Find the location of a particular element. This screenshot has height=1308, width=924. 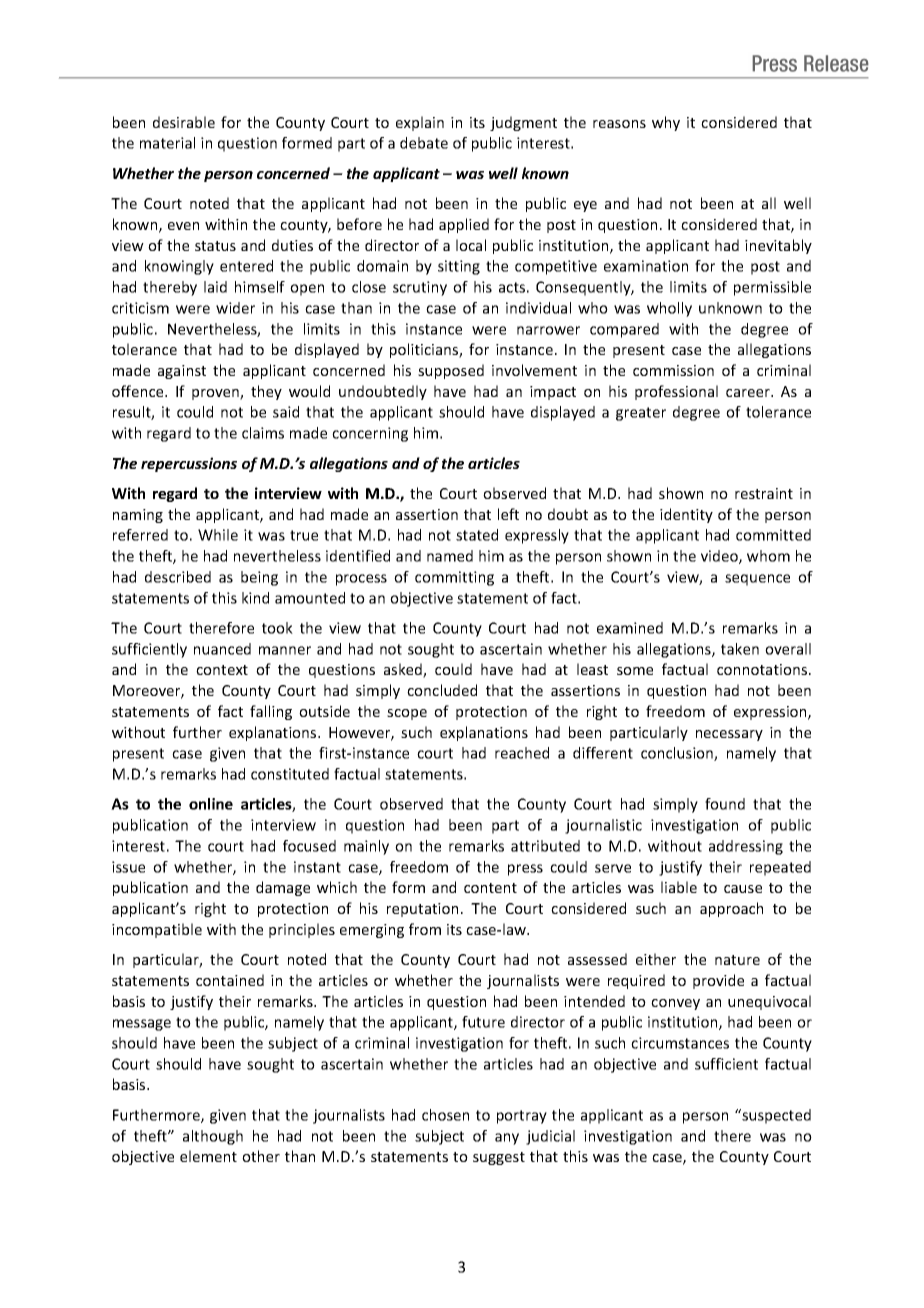

liable is located at coordinates (679, 887).
